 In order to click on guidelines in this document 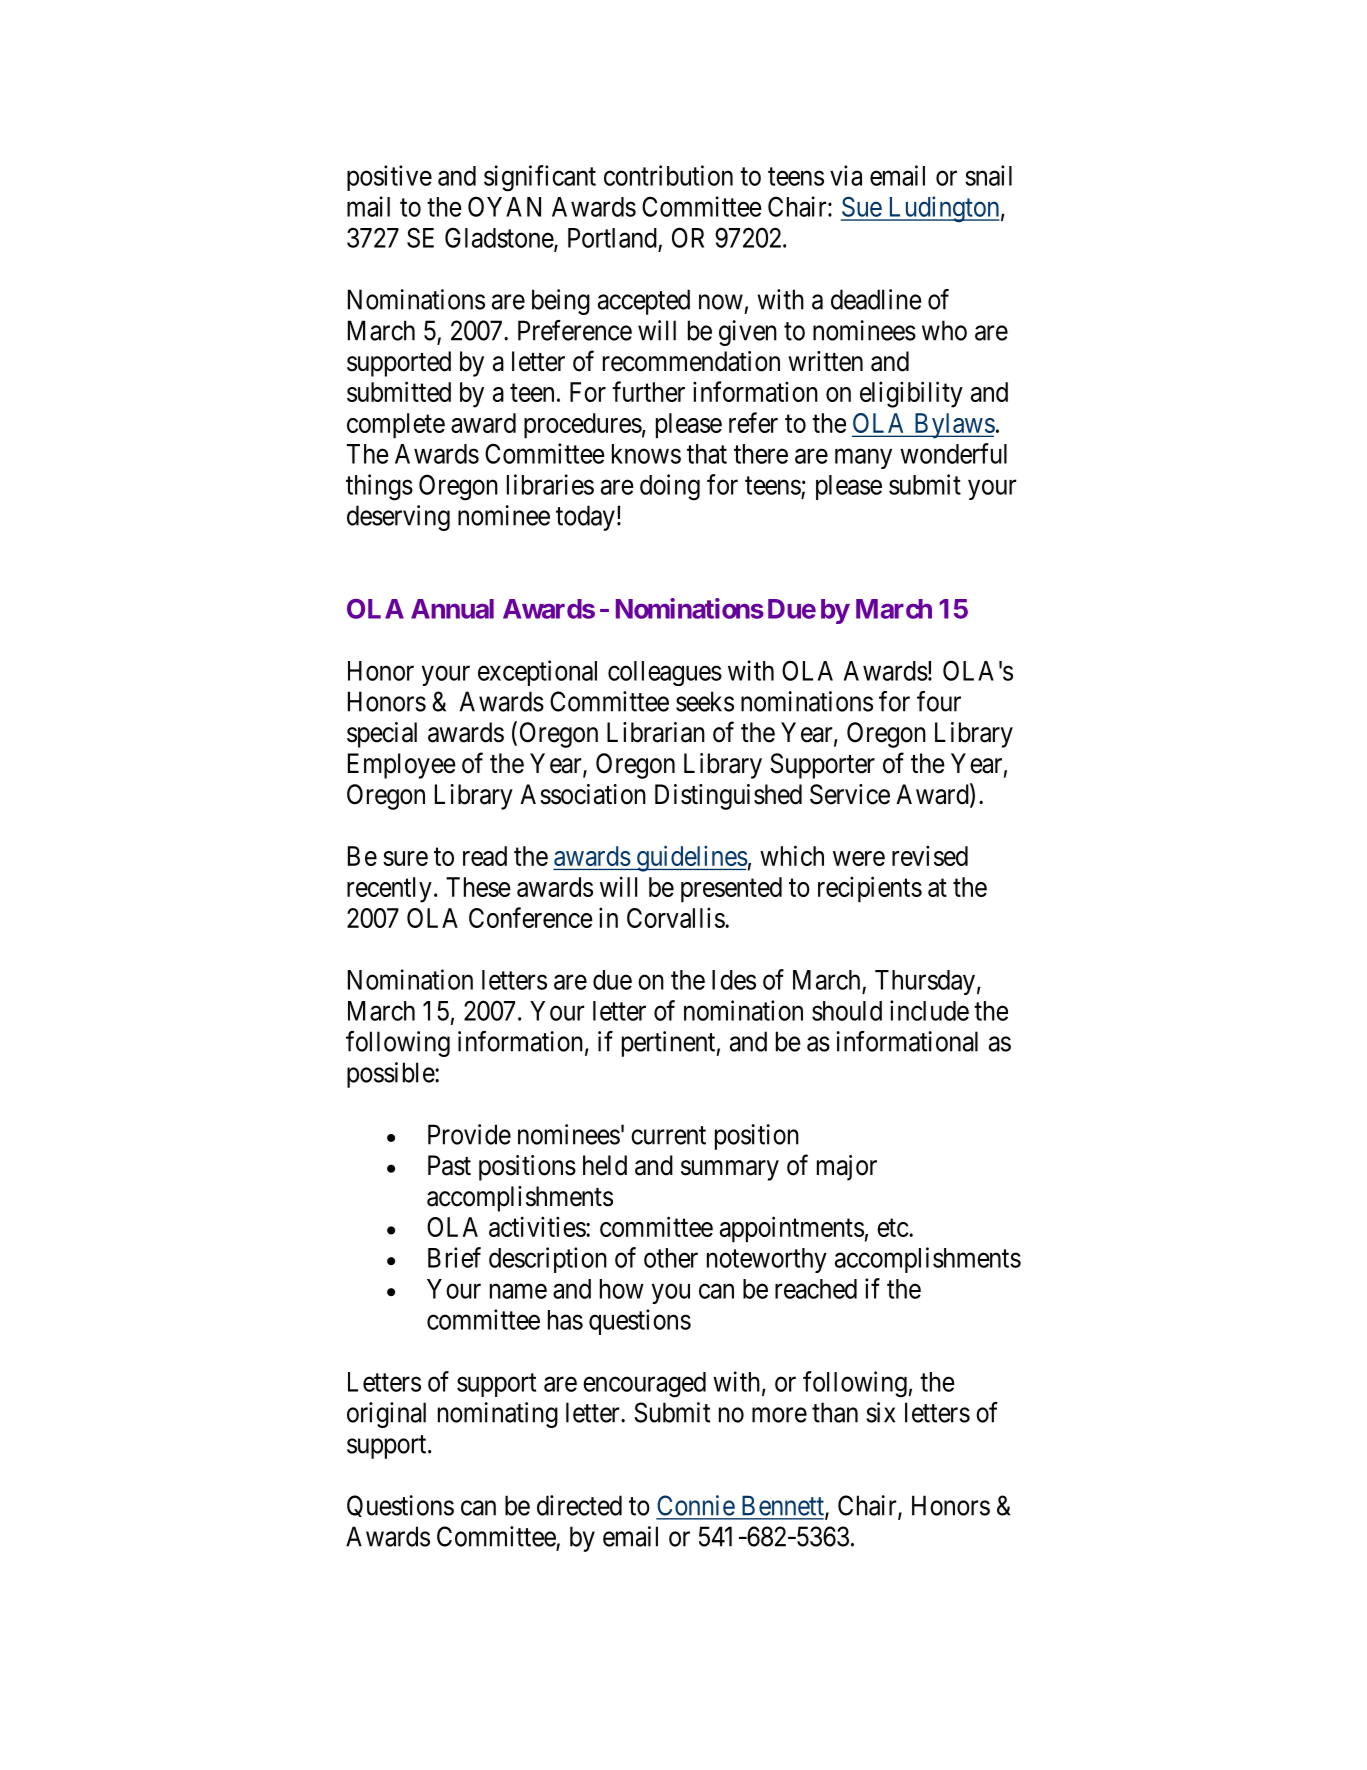, I will do `click(691, 858)`.
